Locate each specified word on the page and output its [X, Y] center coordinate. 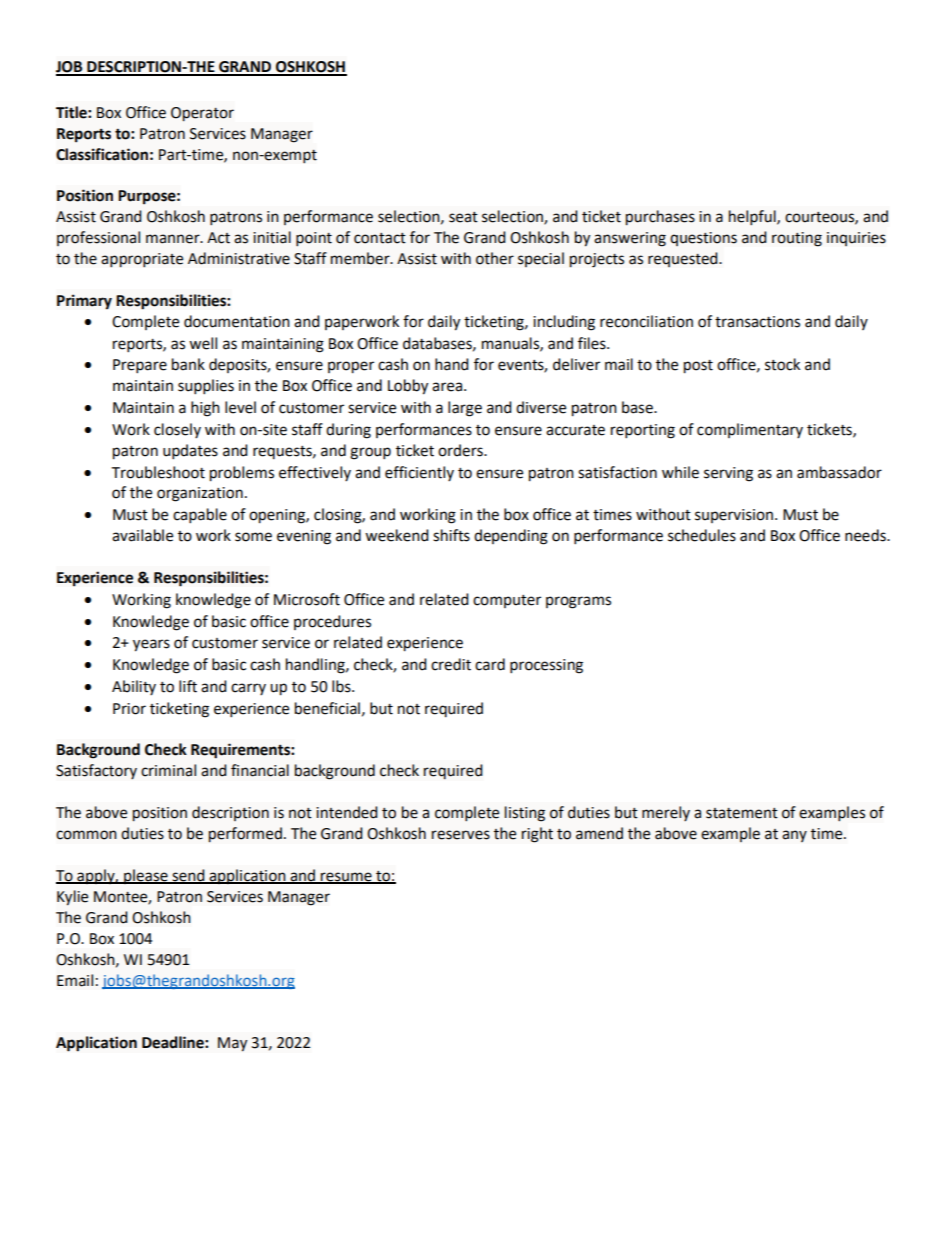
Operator [202, 114]
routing [797, 239]
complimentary [750, 430]
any [794, 836]
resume [346, 878]
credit [451, 664]
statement [742, 813]
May [232, 1044]
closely [177, 430]
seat [463, 217]
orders [461, 450]
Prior [129, 709]
